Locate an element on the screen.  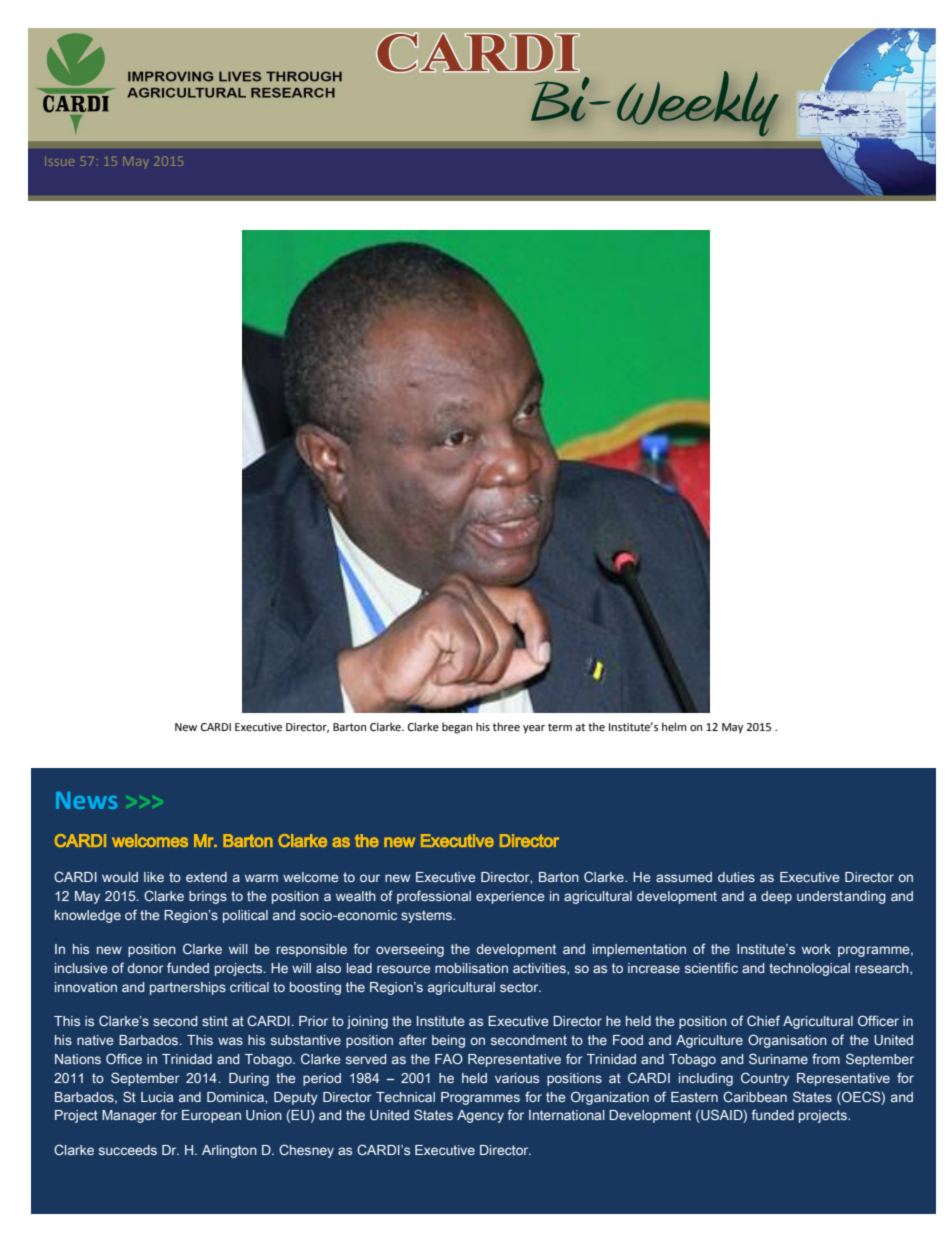
professional is located at coordinates (434, 897).
